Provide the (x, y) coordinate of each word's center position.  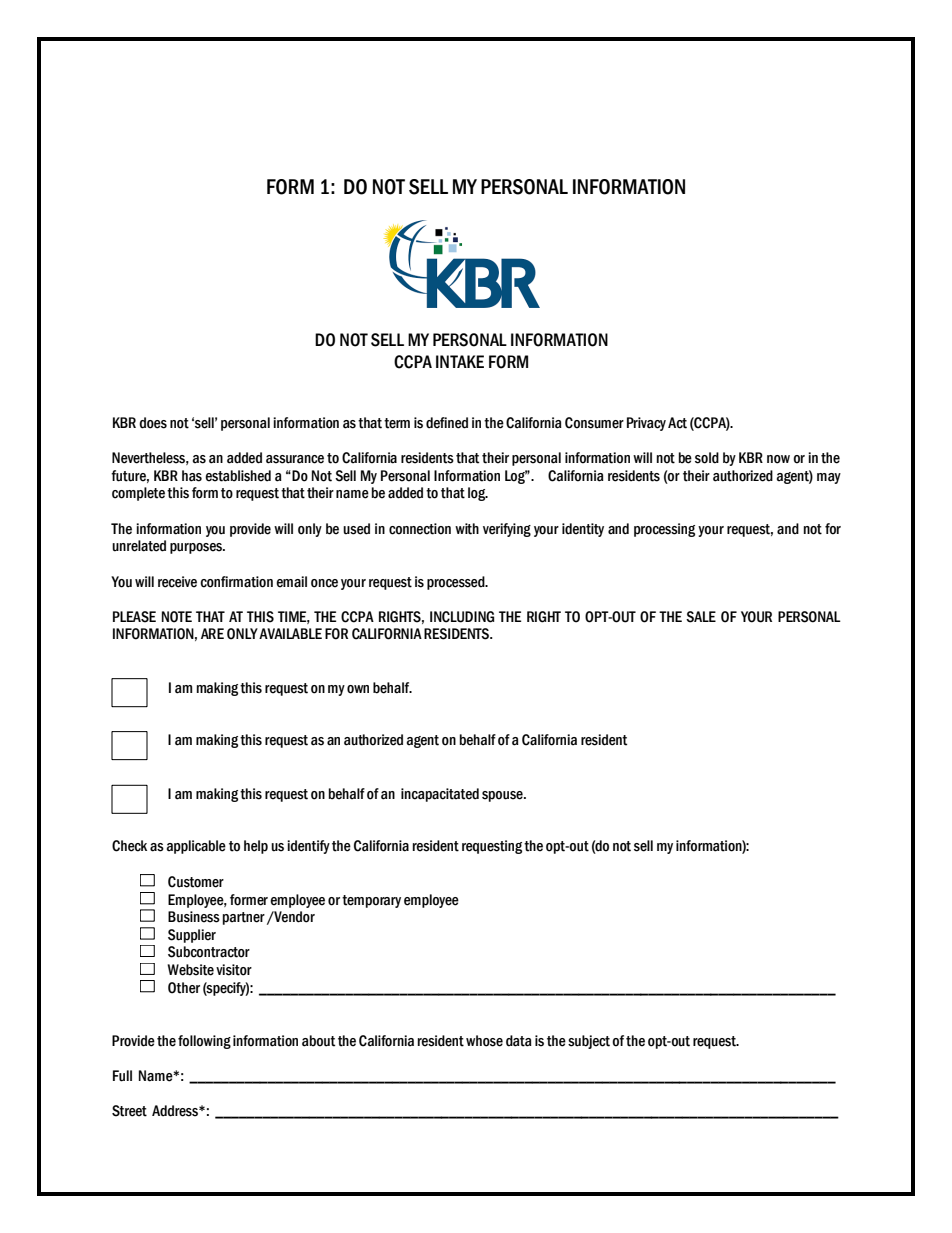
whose (484, 1041)
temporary (371, 901)
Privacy (646, 424)
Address (176, 1111)
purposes (197, 548)
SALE (701, 617)
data (519, 1041)
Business (194, 917)
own (358, 689)
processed (457, 583)
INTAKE (460, 361)
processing (664, 530)
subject (589, 1042)
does (153, 423)
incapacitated (440, 795)
